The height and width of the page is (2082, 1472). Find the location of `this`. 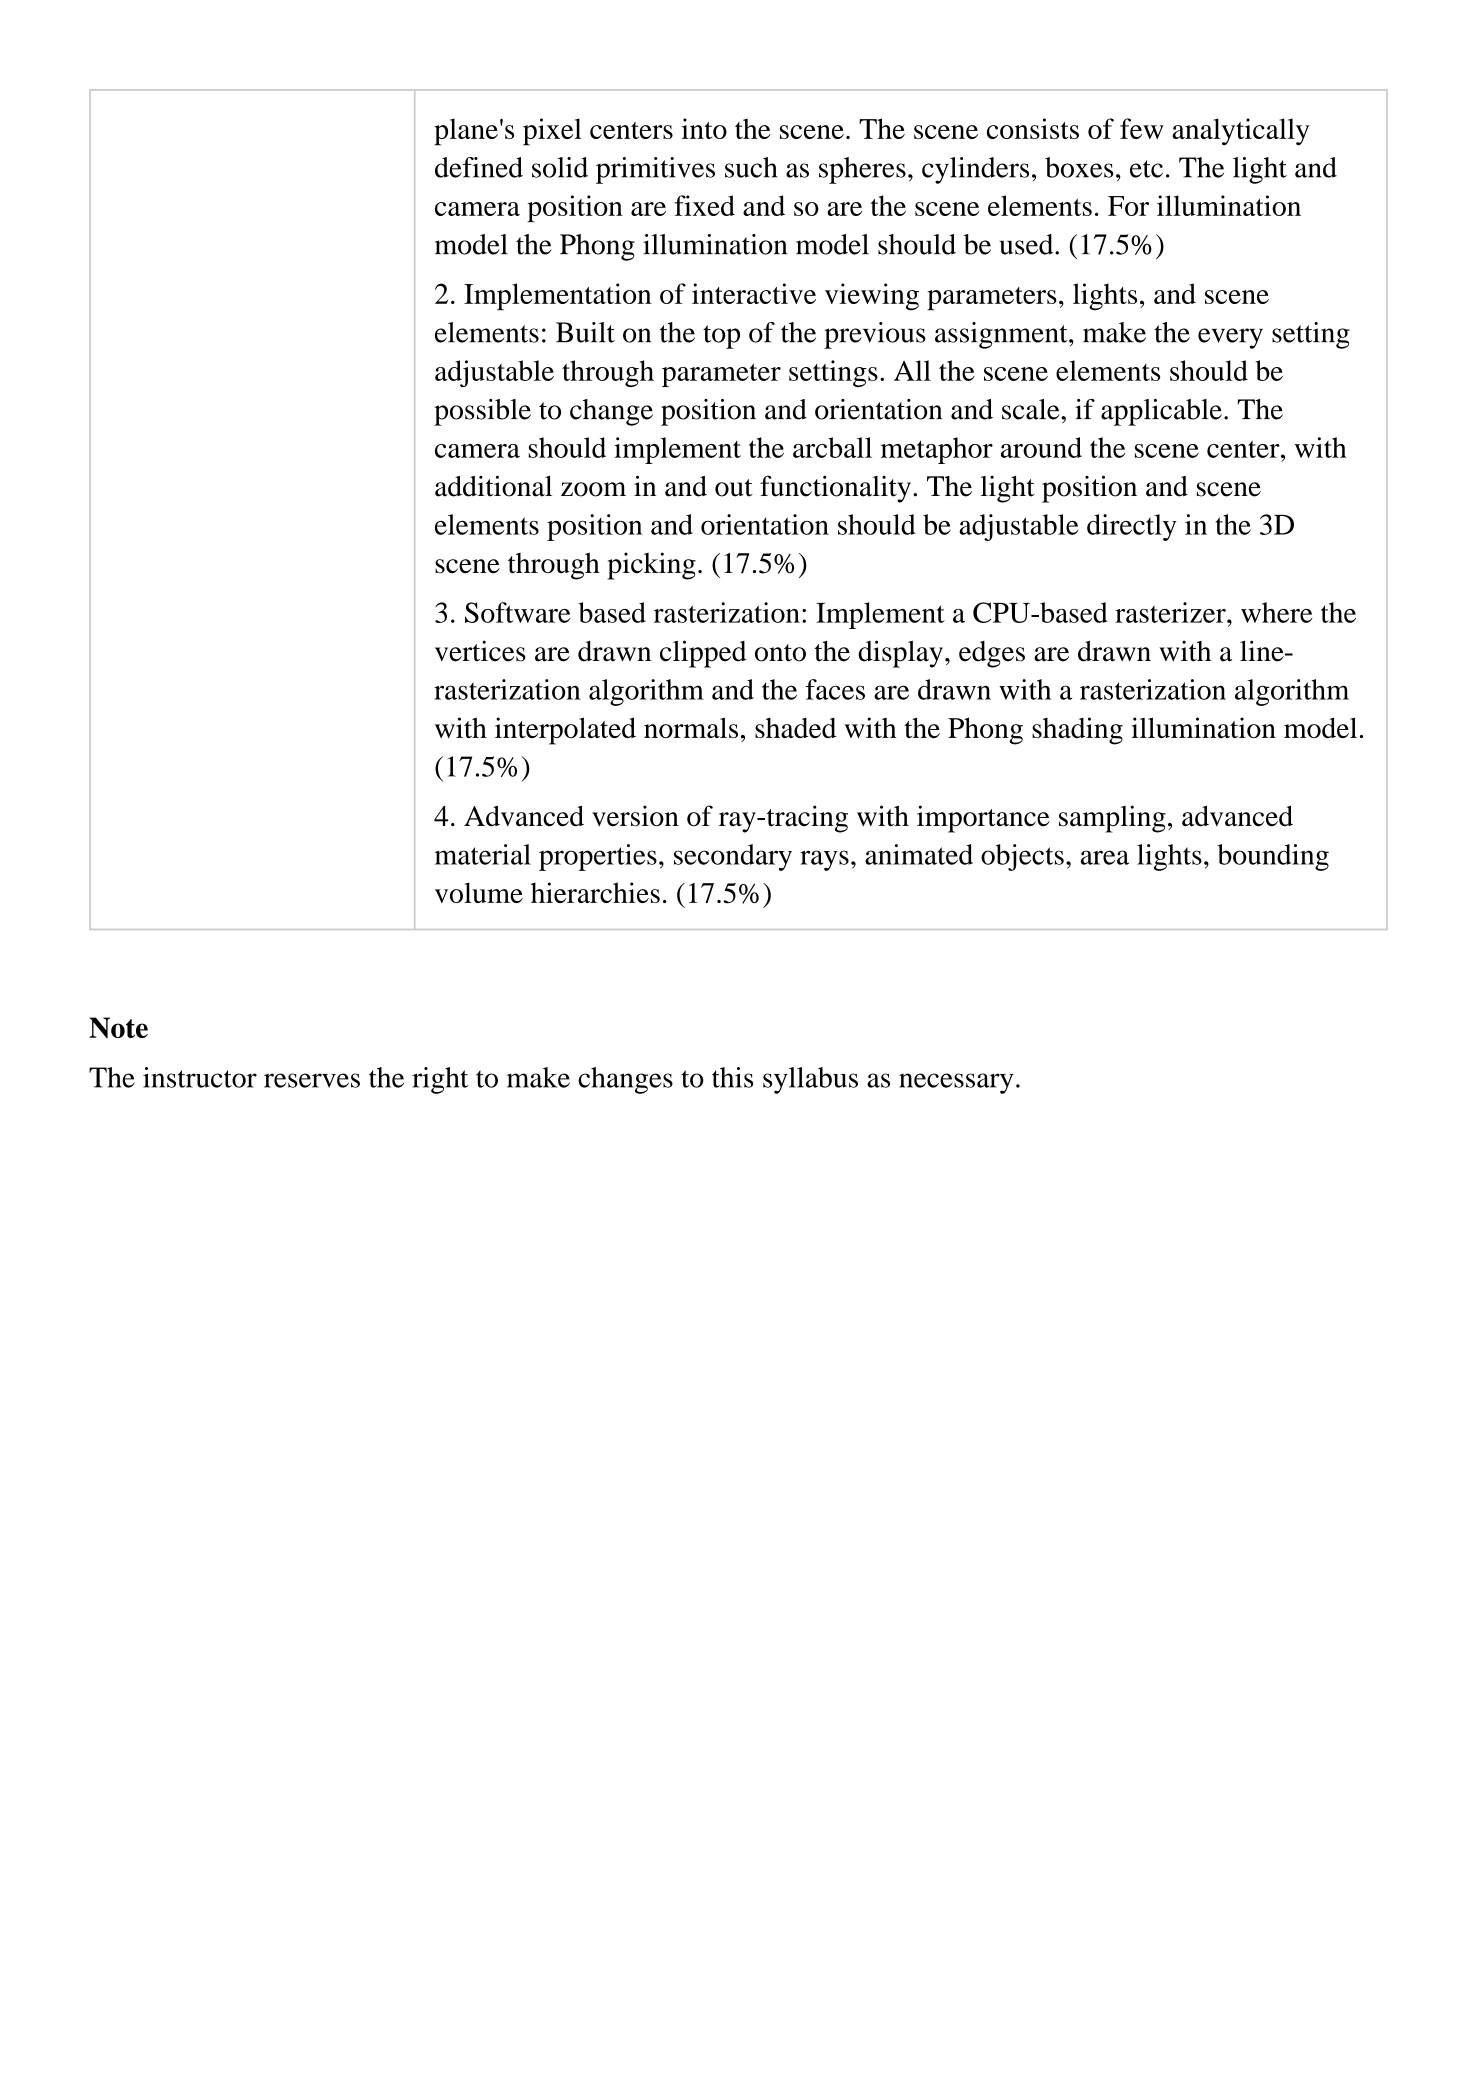

this is located at coordinates (733, 1077).
